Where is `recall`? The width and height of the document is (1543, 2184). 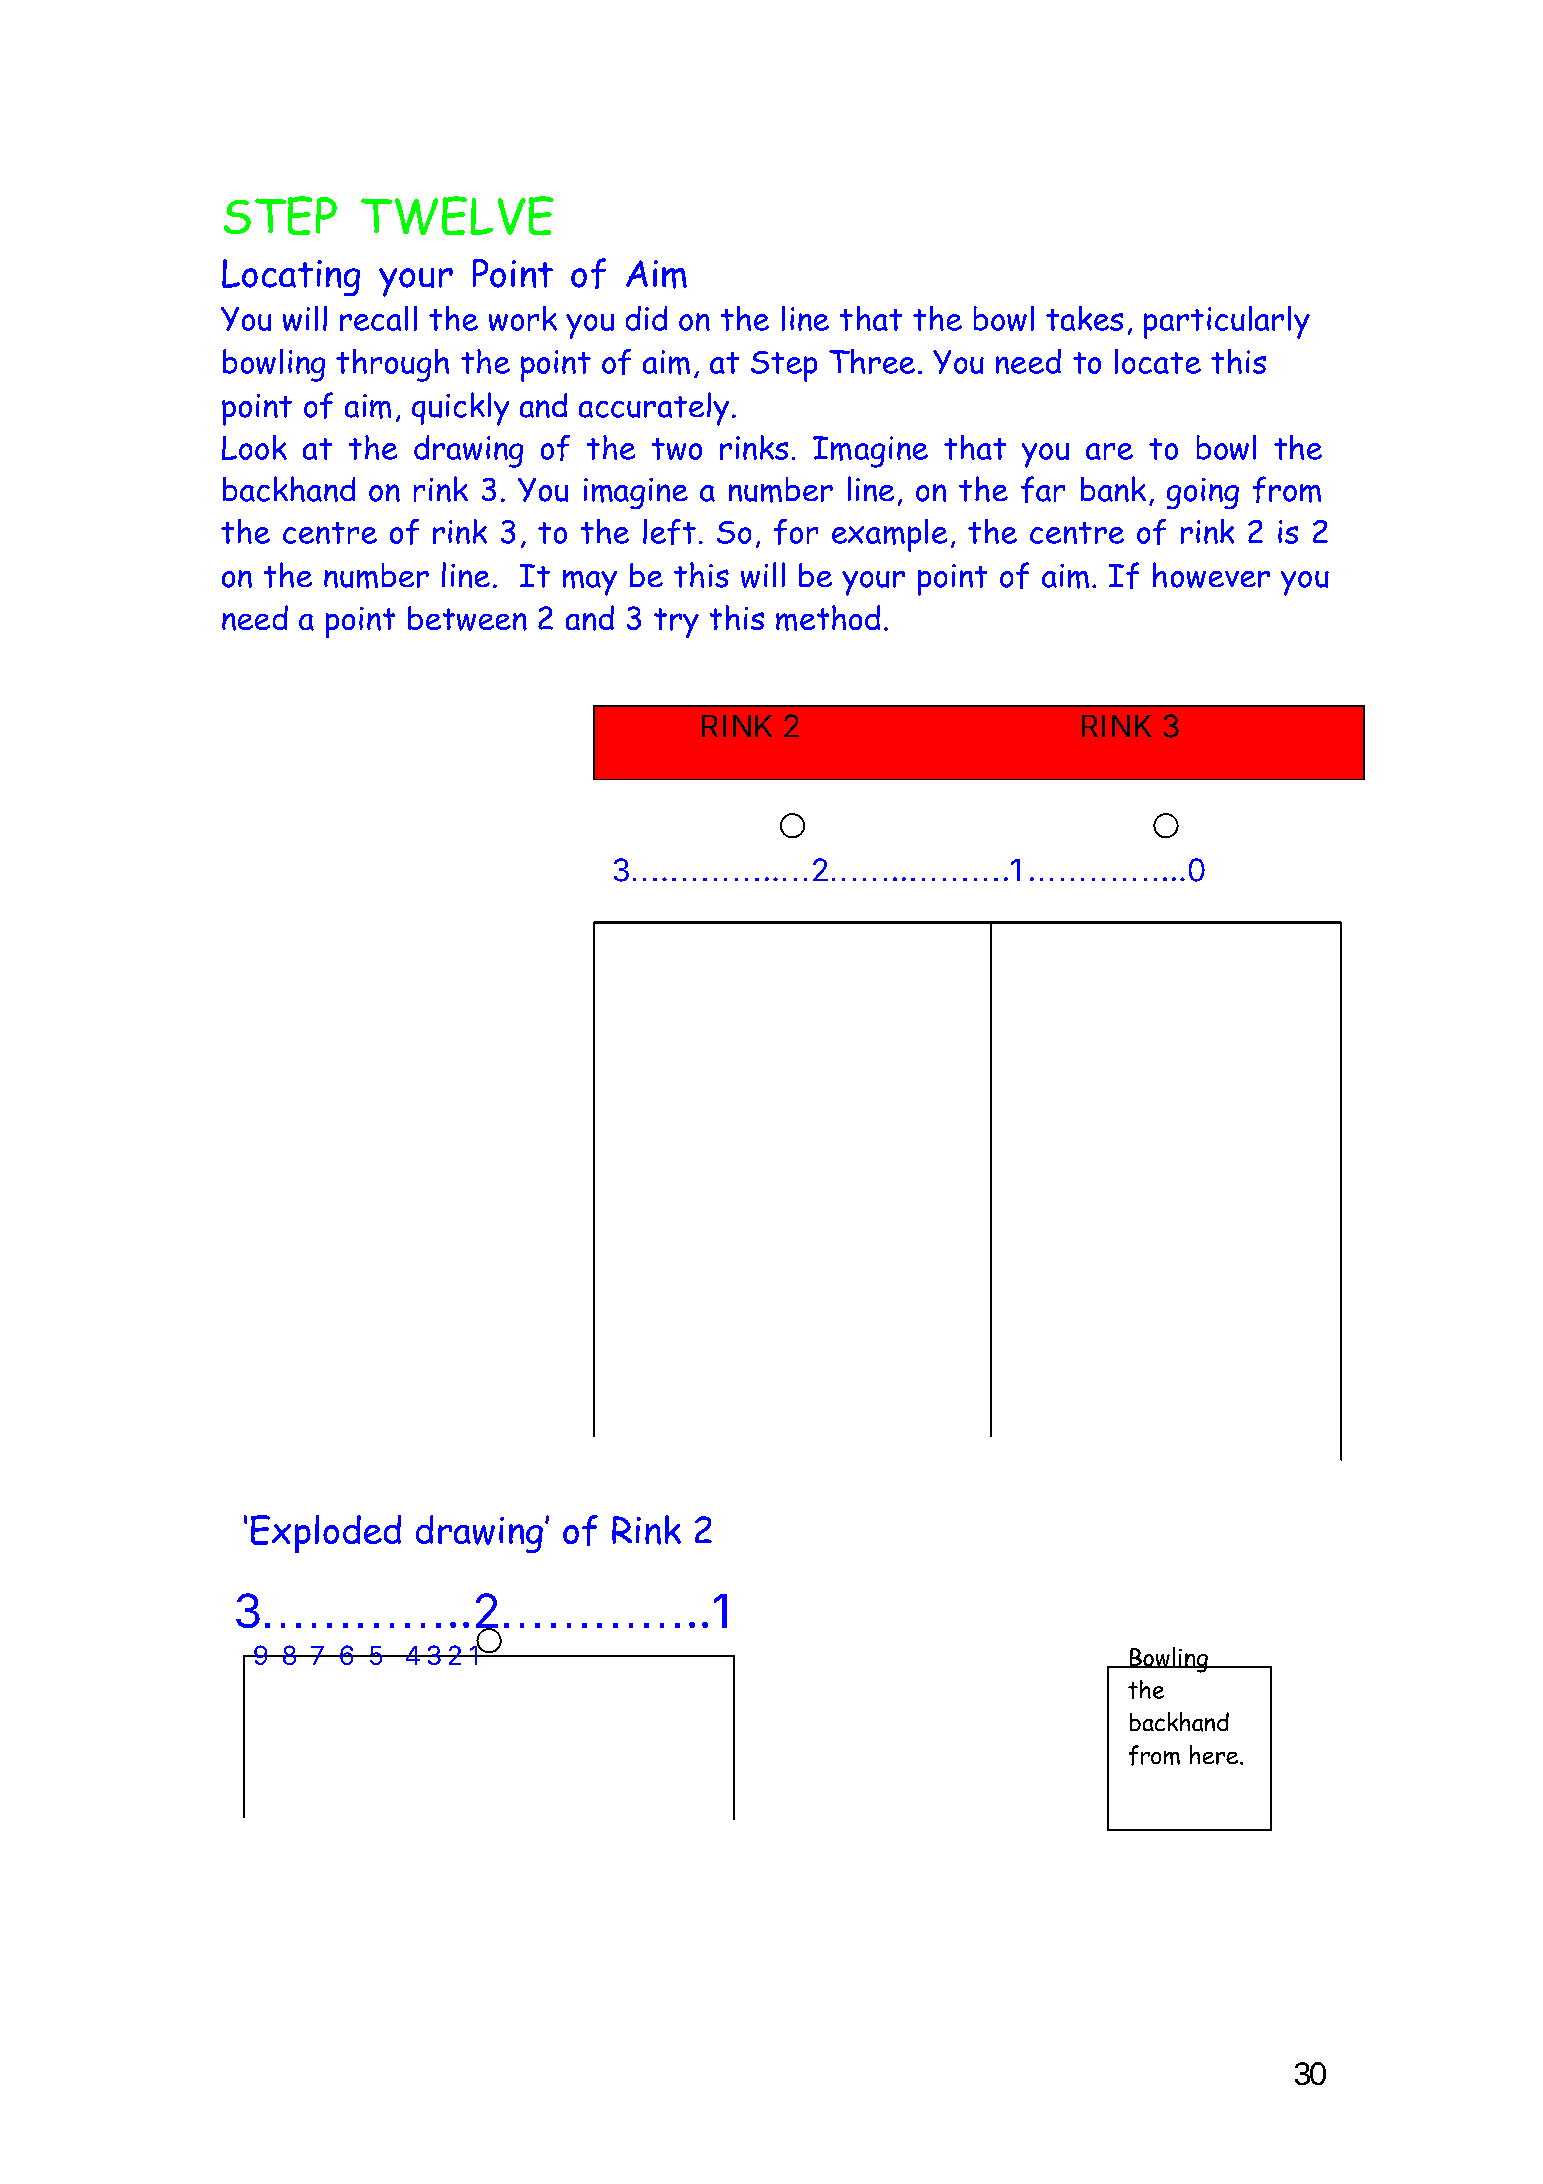
recall is located at coordinates (378, 318).
